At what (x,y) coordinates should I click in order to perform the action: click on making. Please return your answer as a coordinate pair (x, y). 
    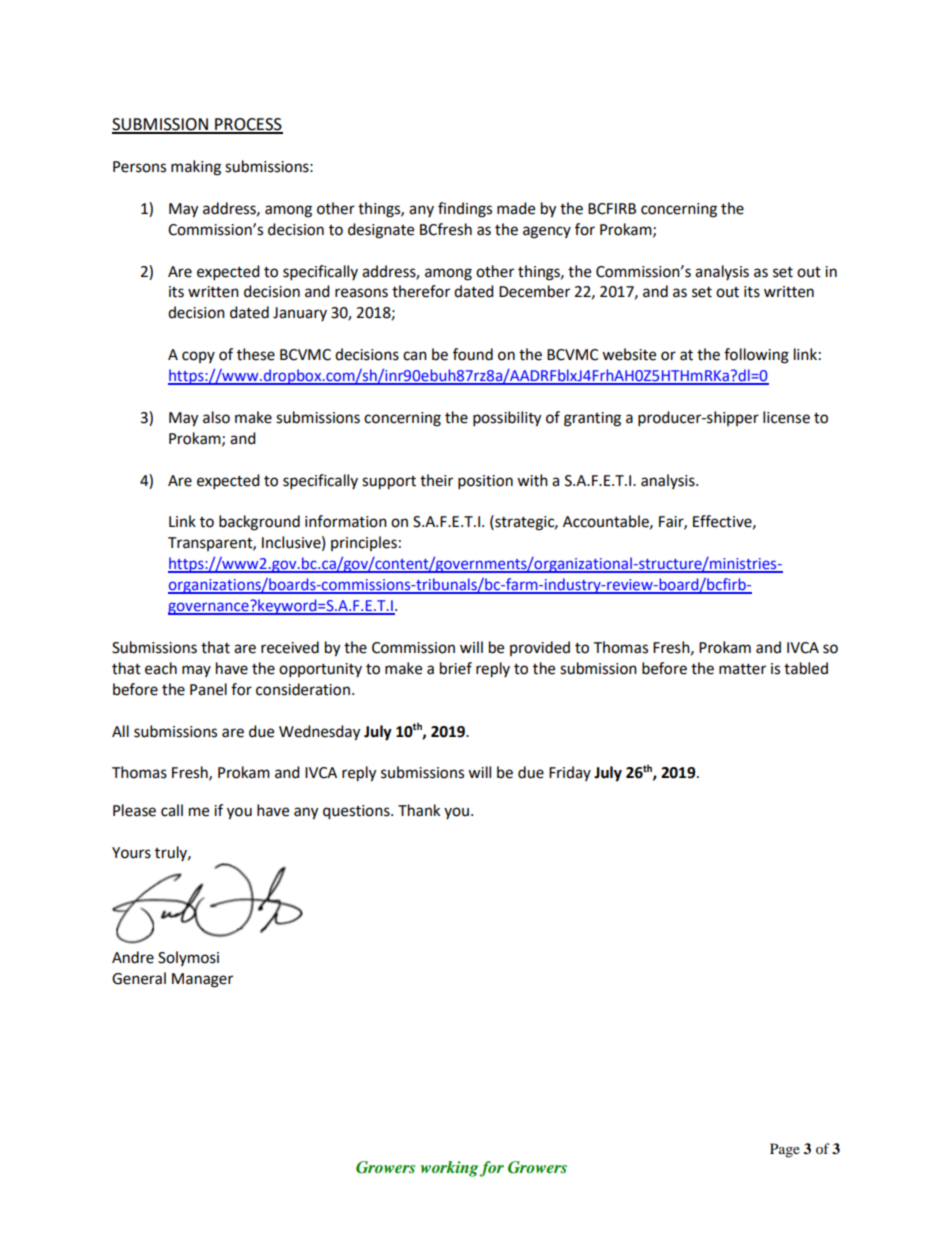
    Looking at the image, I should click on (196, 168).
